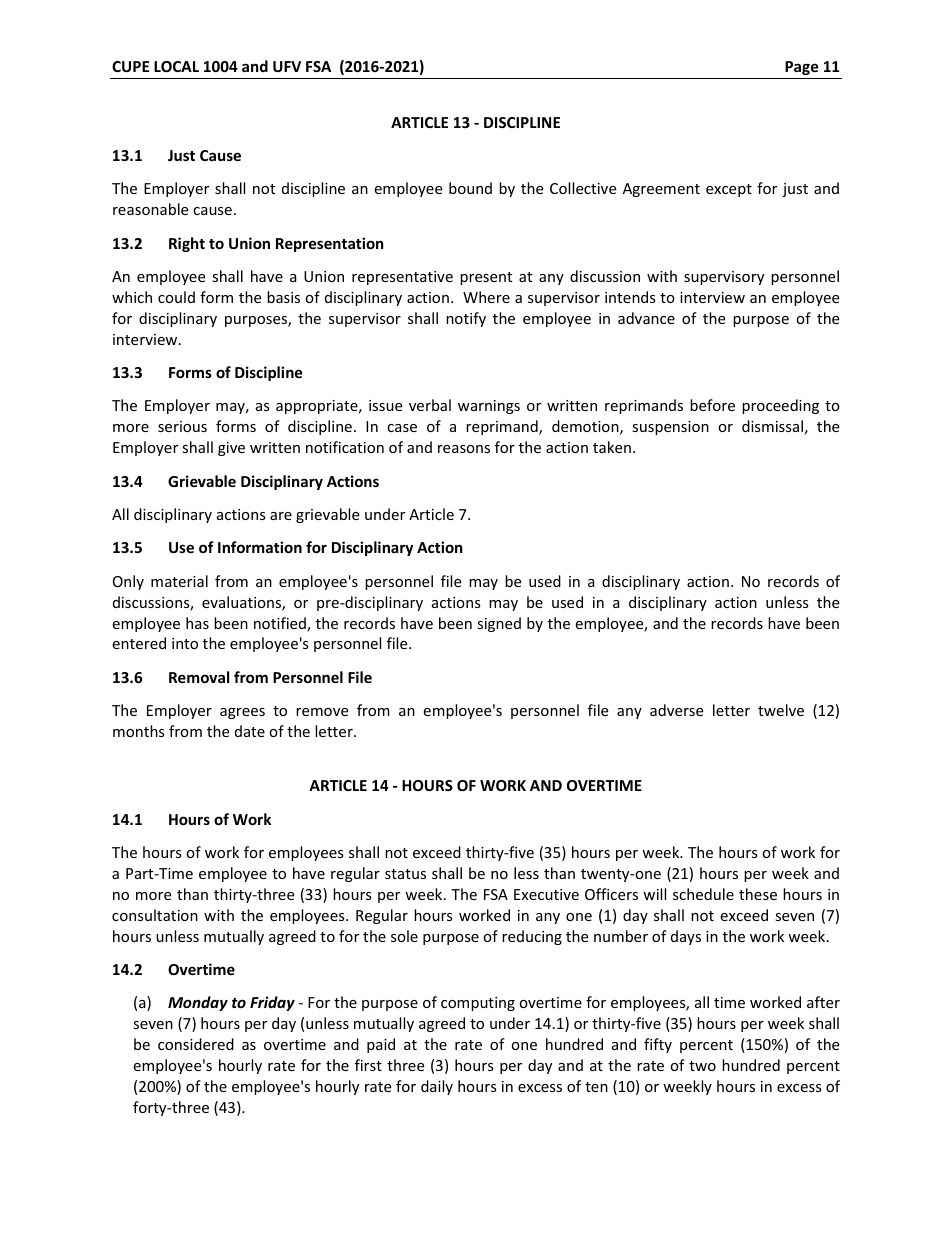 This screenshot has height=1233, width=952. Describe the element at coordinates (702, 1066) in the screenshot. I see `two` at that location.
